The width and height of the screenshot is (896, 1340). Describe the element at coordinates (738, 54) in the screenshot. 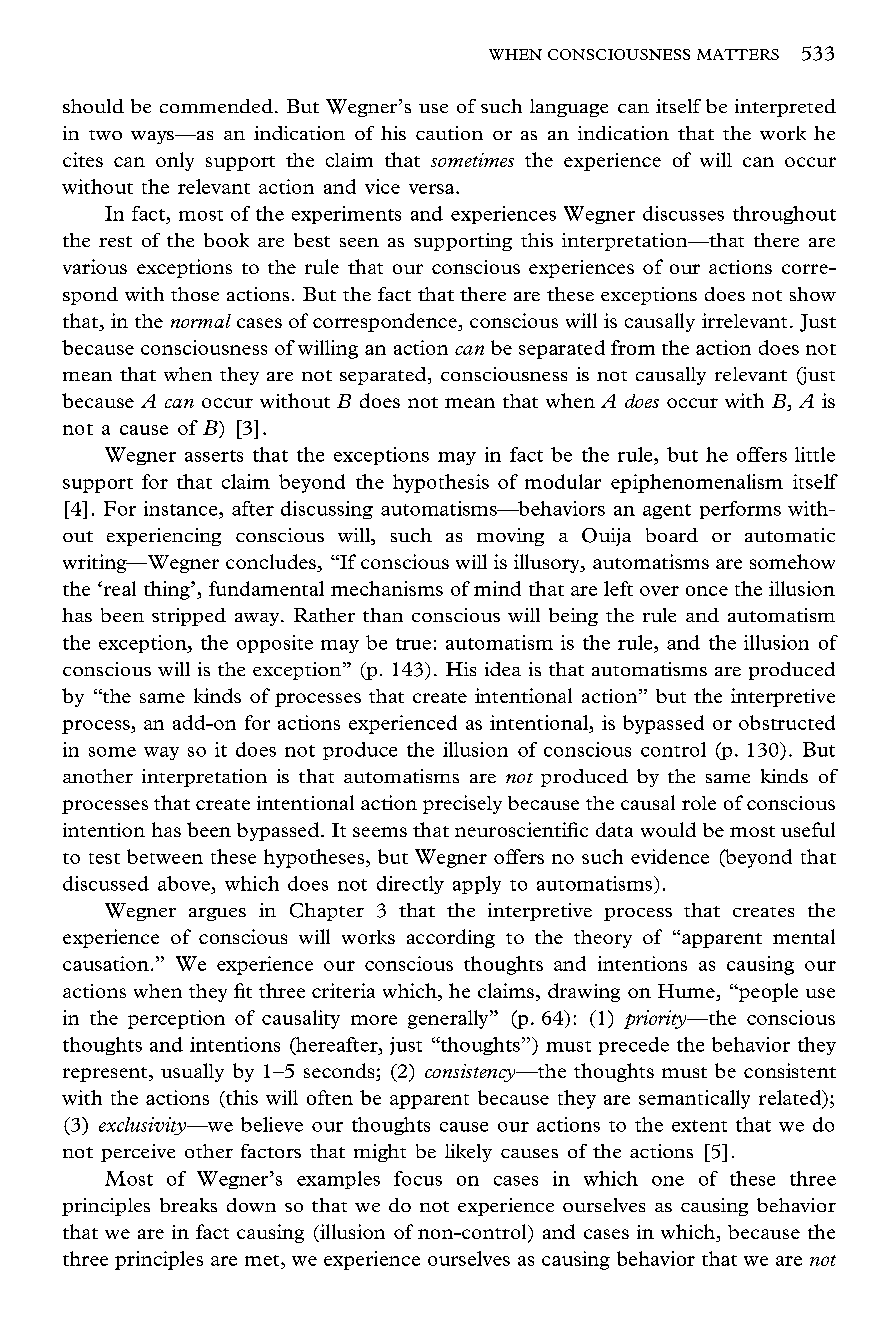

I see `MATTERS` at that location.
